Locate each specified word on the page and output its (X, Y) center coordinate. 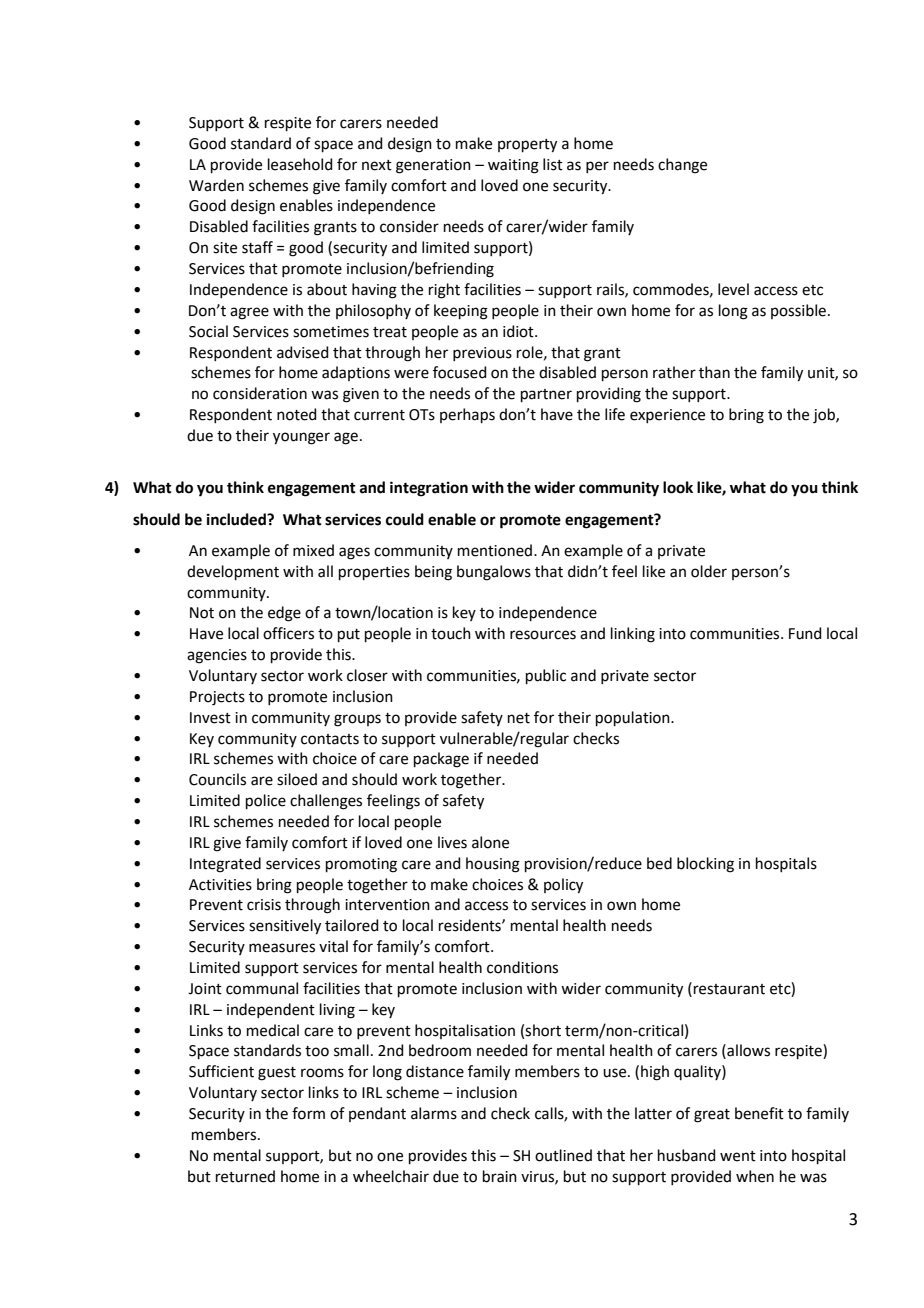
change (682, 166)
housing (493, 865)
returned (245, 1176)
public (546, 676)
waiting (513, 166)
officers (288, 633)
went (738, 1156)
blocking (705, 865)
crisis (264, 905)
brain (500, 1176)
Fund (805, 633)
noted (297, 414)
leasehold (300, 164)
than (714, 372)
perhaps (467, 415)
